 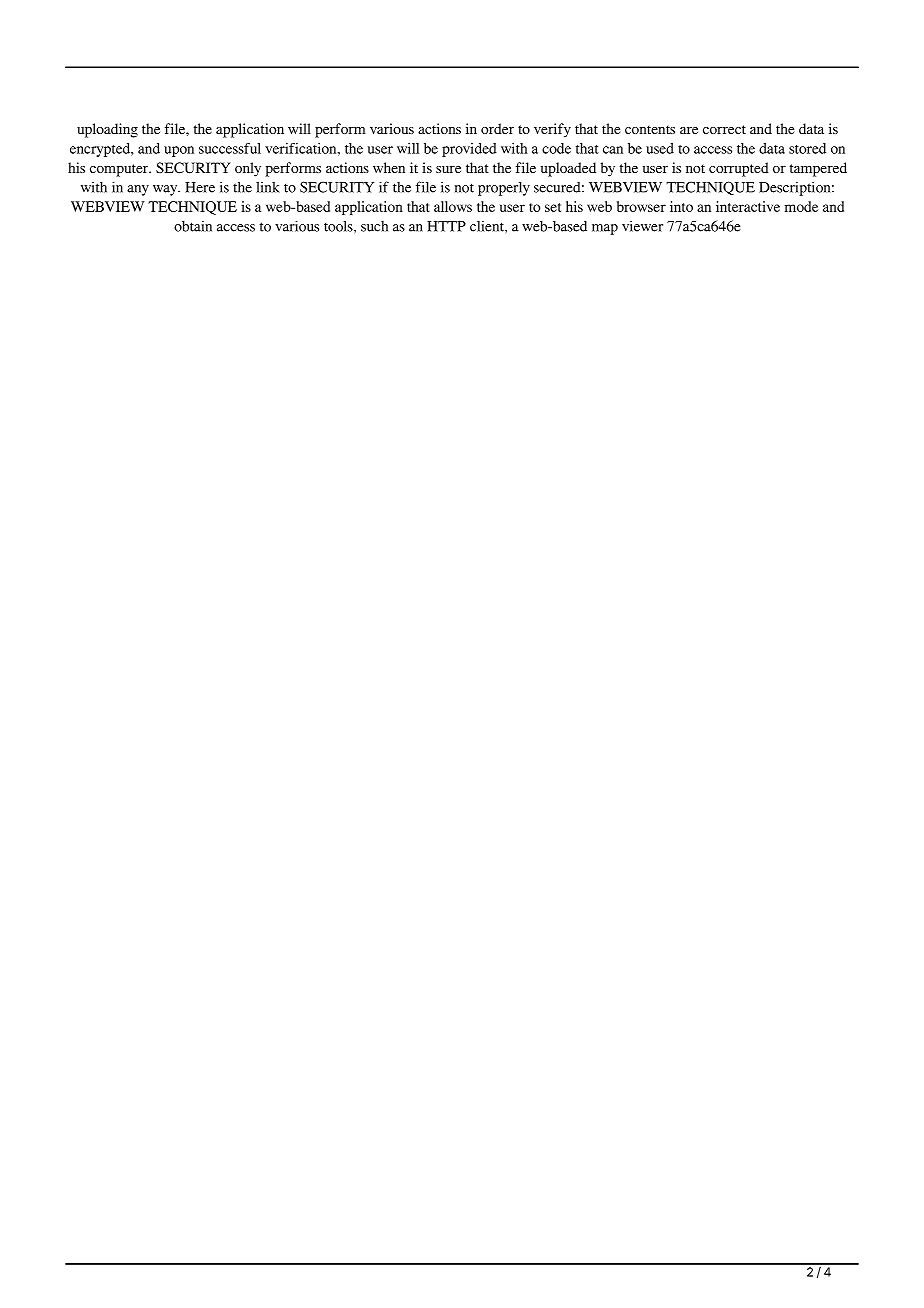 I want to click on correct, so click(x=724, y=129).
